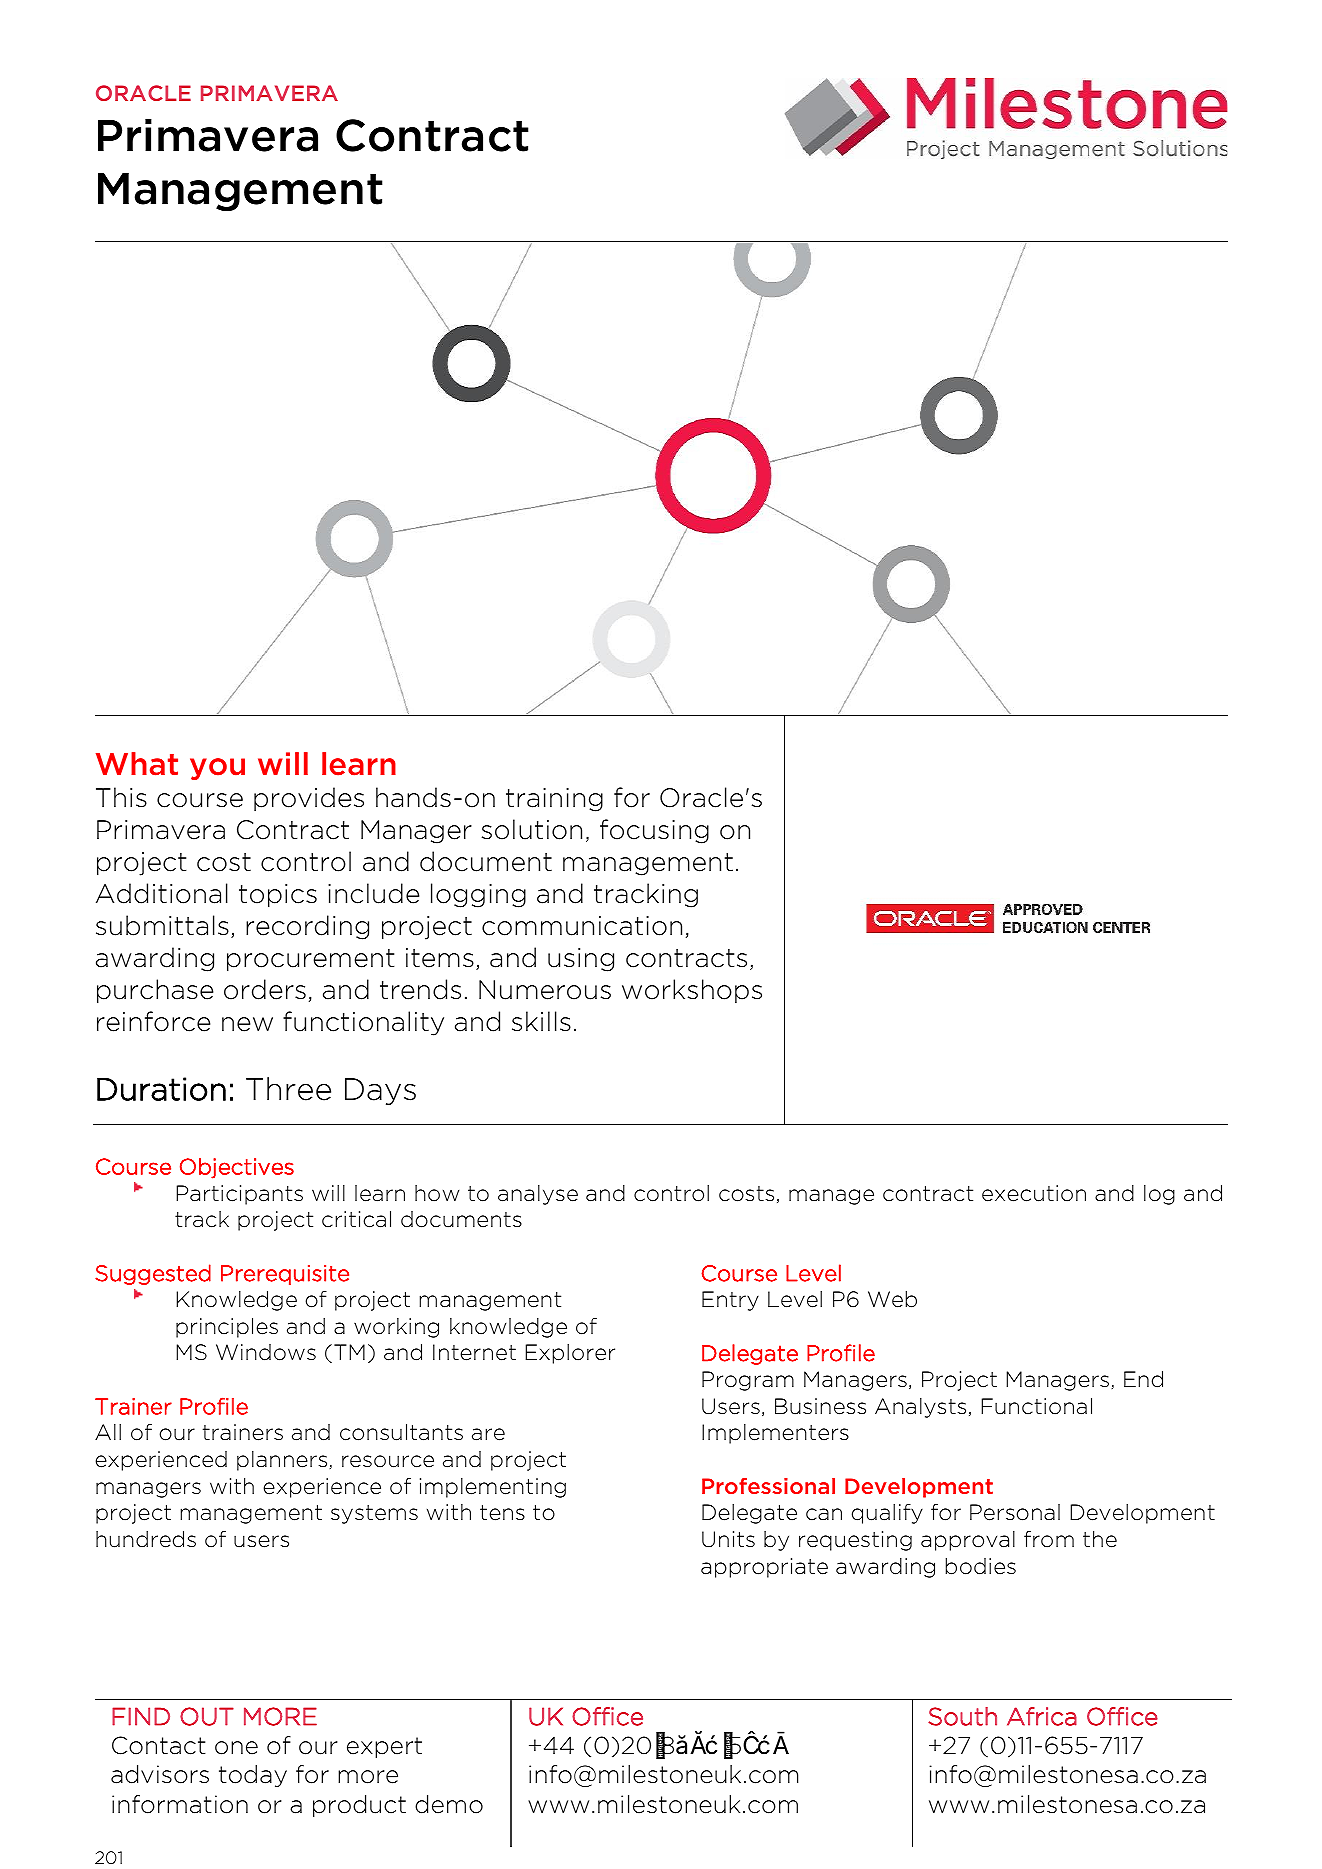 Image resolution: width=1322 pixels, height=1869 pixels. What do you see at coordinates (730, 1301) in the document?
I see `Entry` at bounding box center [730, 1301].
